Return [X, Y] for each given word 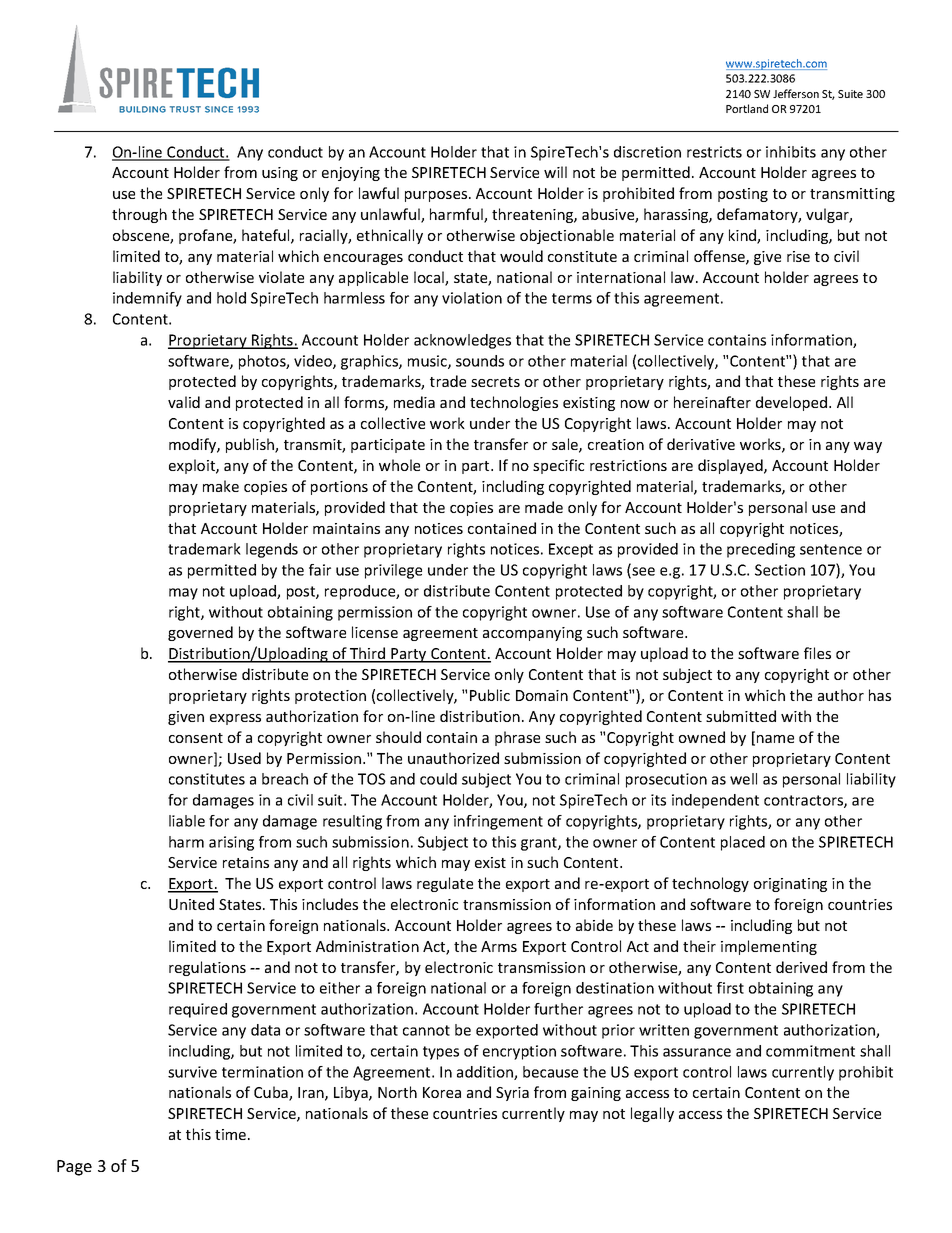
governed [200, 633]
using [280, 174]
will [555, 172]
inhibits [791, 152]
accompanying [532, 634]
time [232, 1134]
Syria [512, 1094]
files [817, 653]
